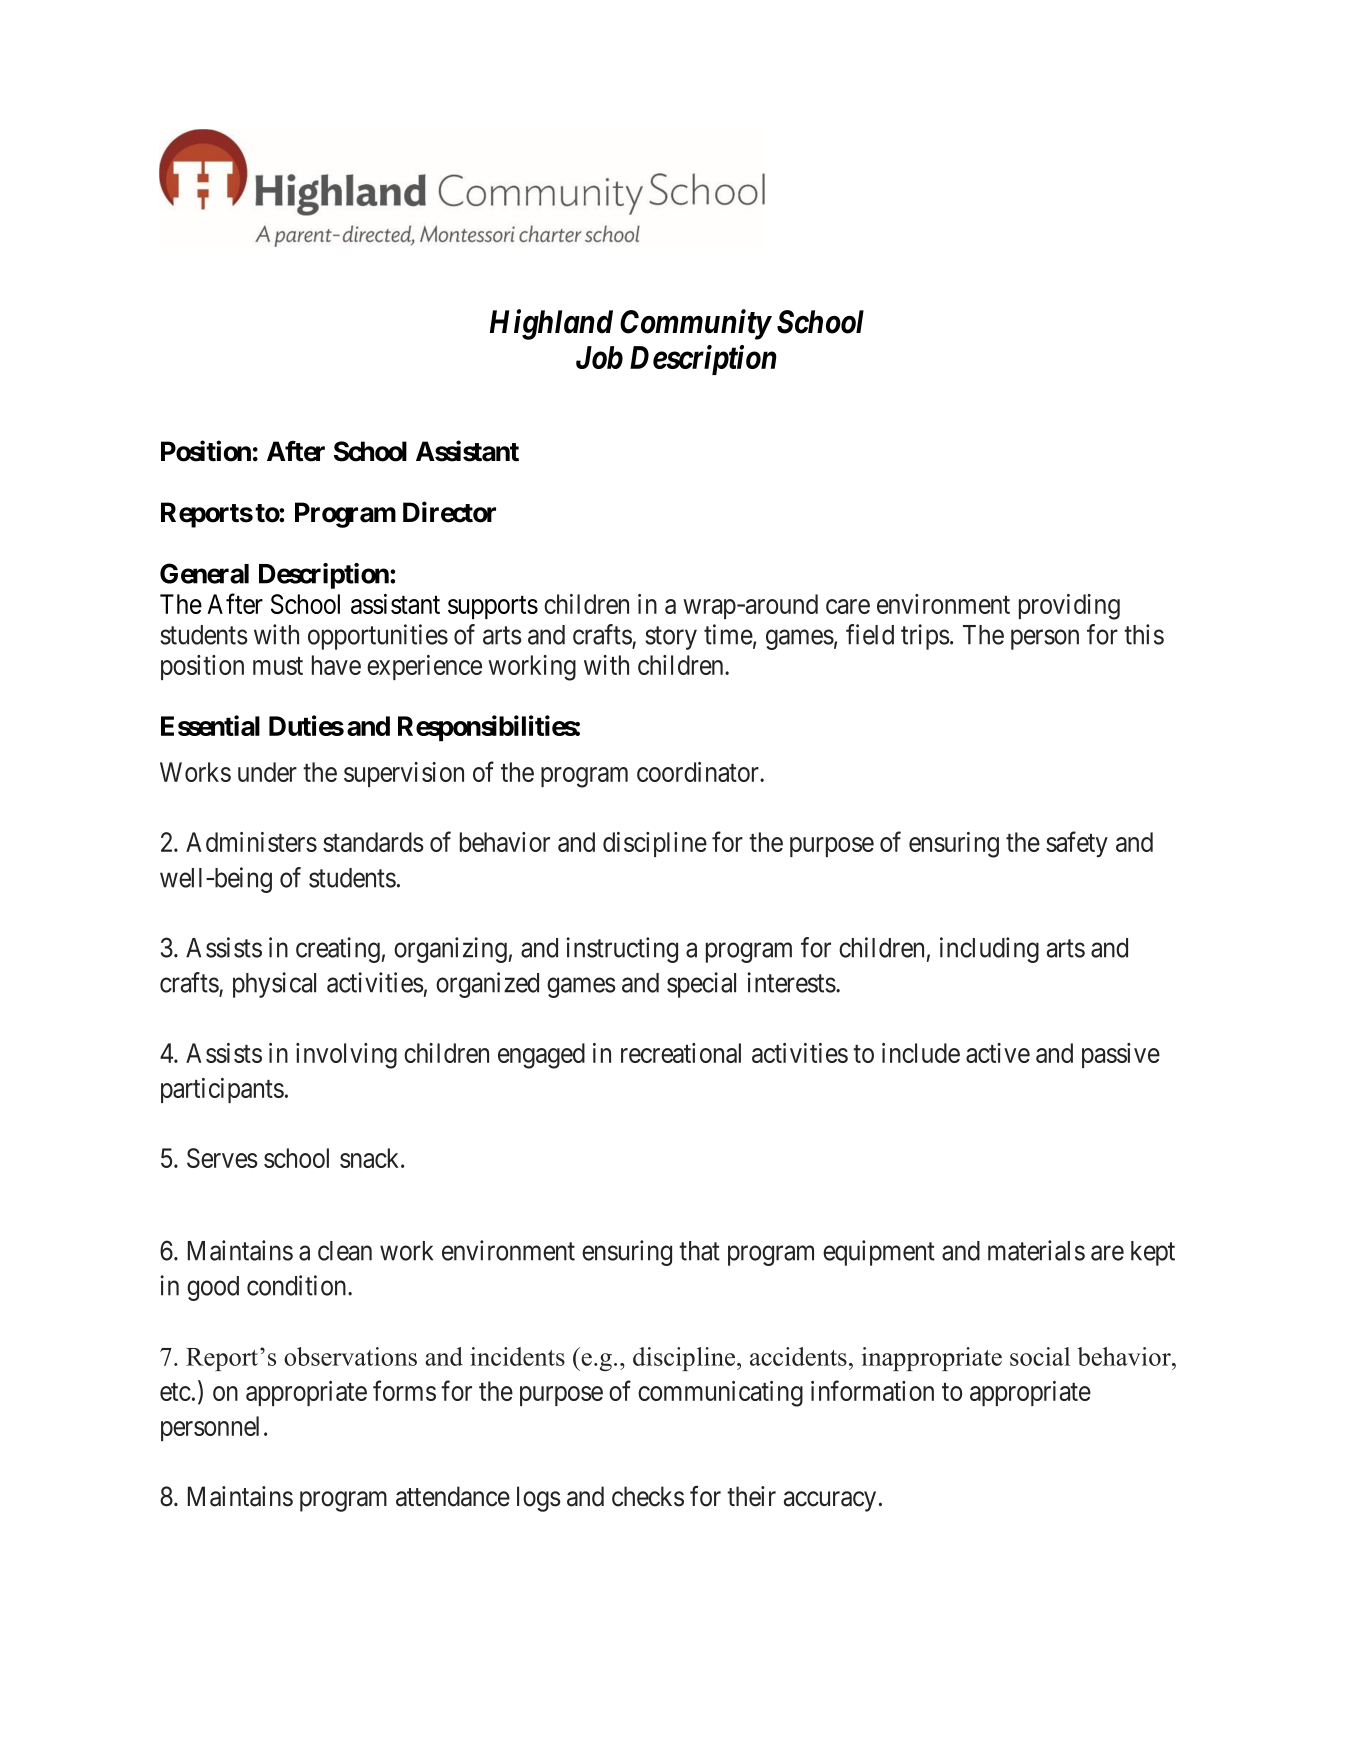 This page has height=1752, width=1354. Describe the element at coordinates (998, 1053) in the page. I see `active` at that location.
